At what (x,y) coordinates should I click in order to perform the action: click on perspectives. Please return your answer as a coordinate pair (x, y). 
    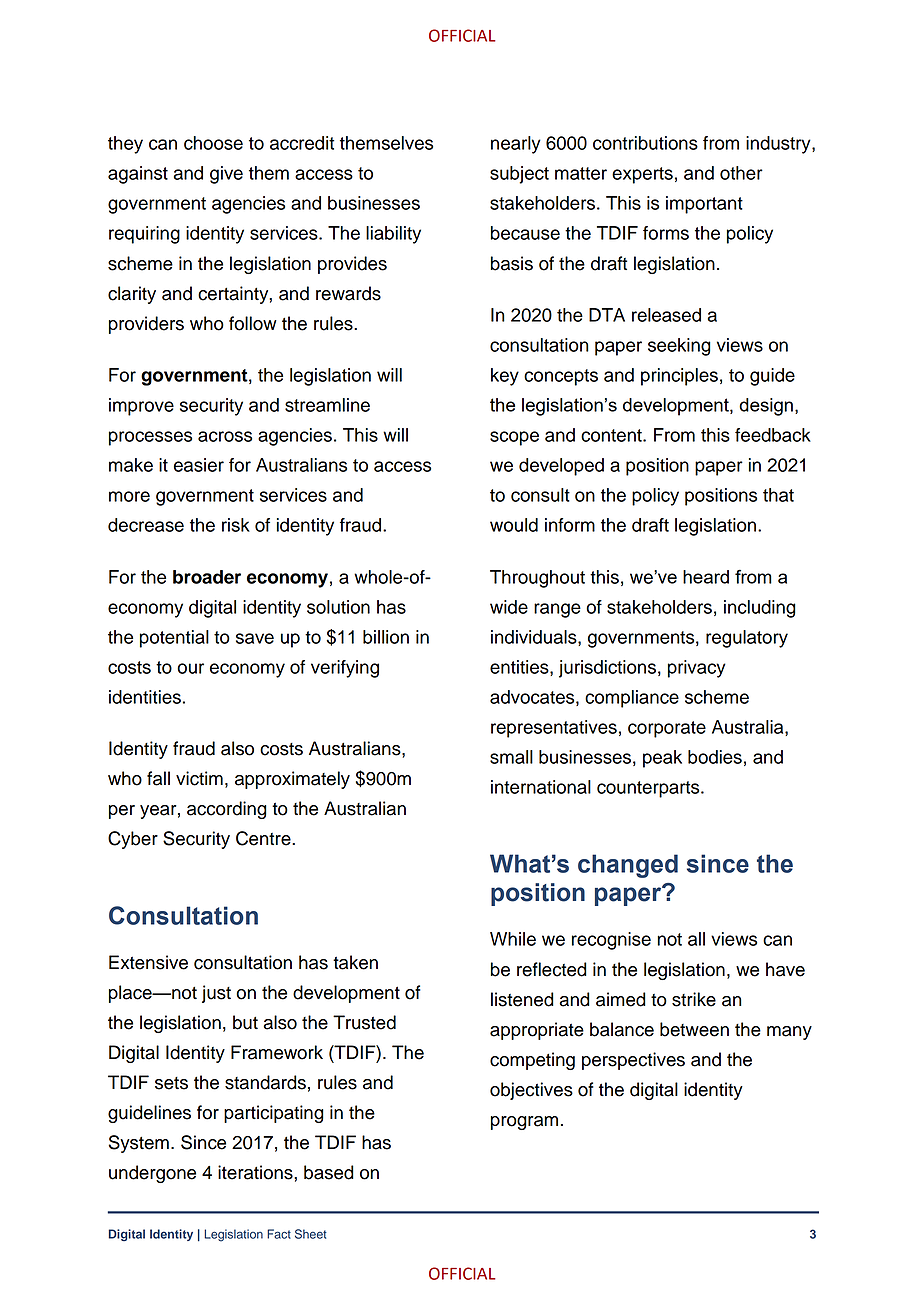
    Looking at the image, I should click on (633, 1061).
